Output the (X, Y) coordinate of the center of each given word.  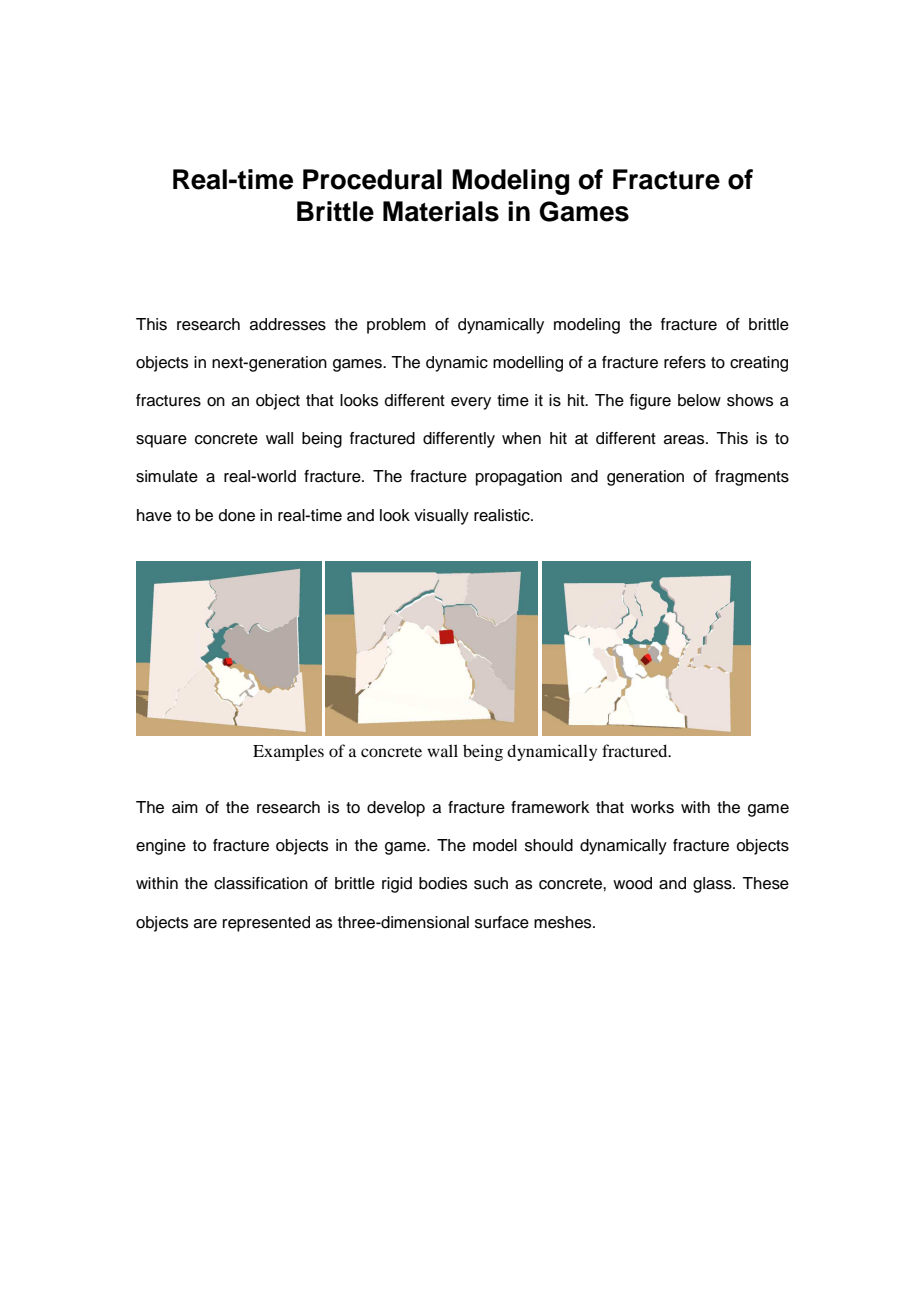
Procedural (372, 179)
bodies (443, 883)
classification (261, 883)
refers (685, 362)
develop (396, 809)
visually (441, 517)
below (699, 400)
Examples (288, 752)
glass (713, 885)
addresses (288, 324)
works (652, 807)
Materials (441, 211)
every (471, 403)
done (237, 515)
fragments (752, 478)
